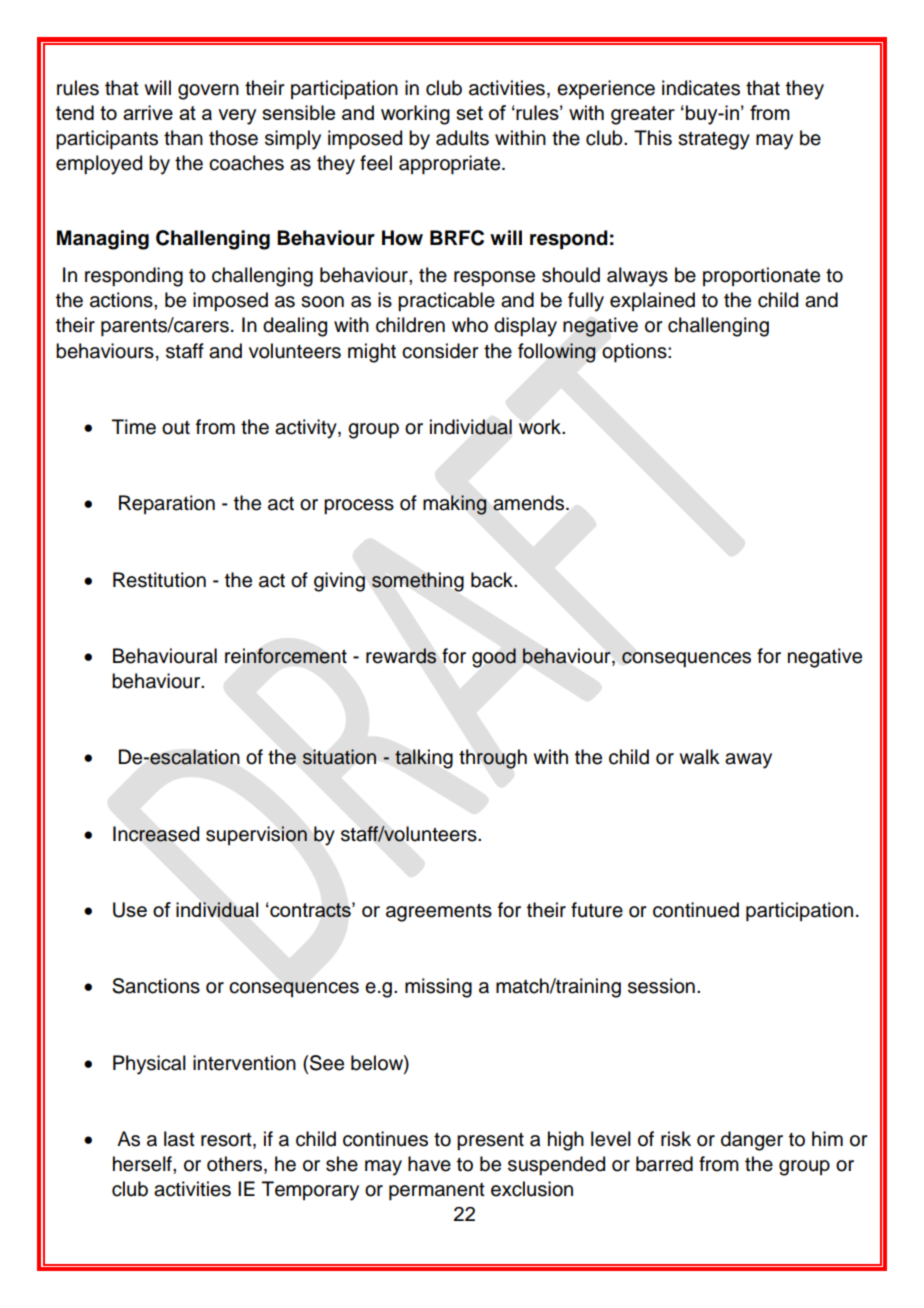  Describe the element at coordinates (143, 1164) in the image. I see `herself` at that location.
